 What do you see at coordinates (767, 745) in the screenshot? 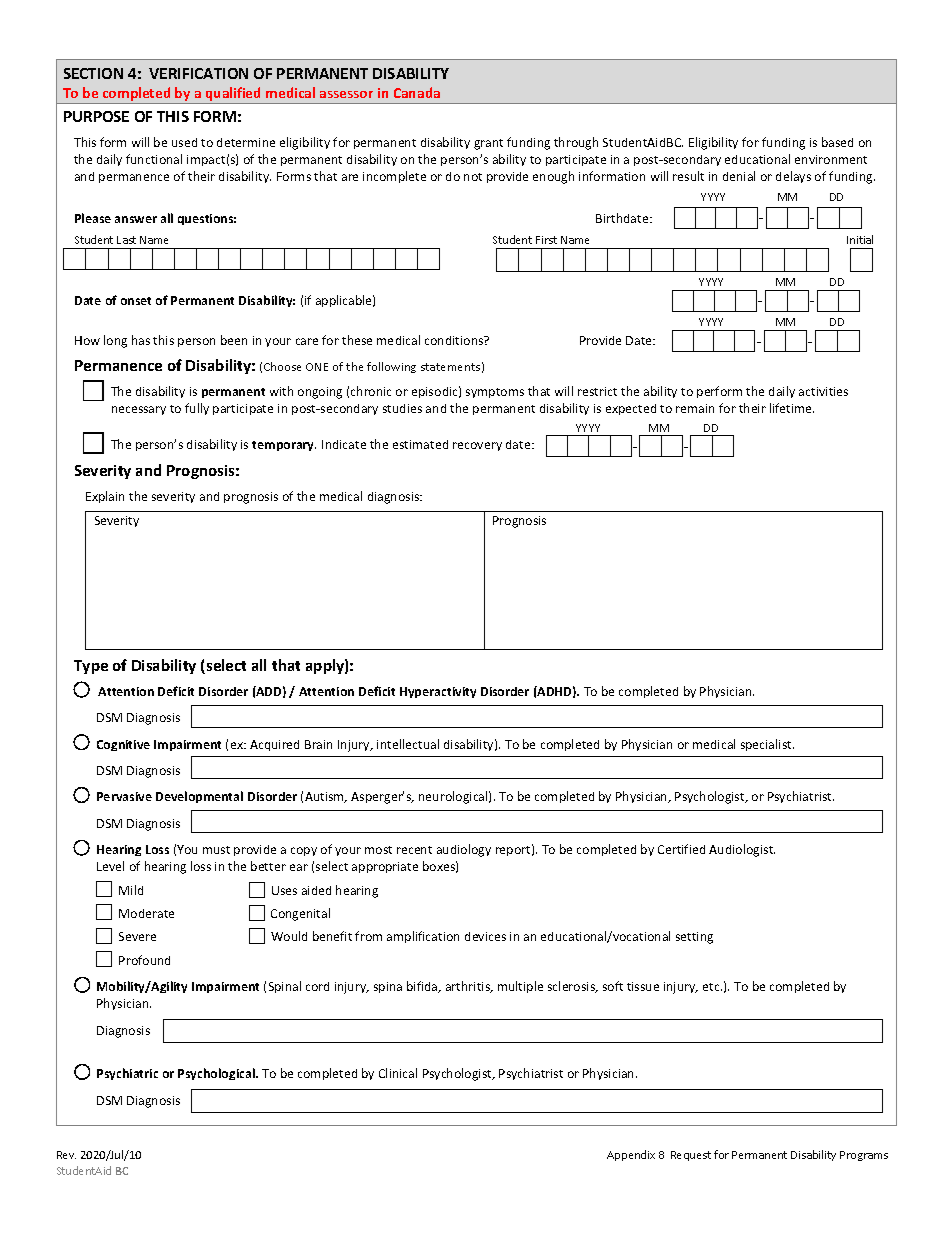
I see `specialist` at bounding box center [767, 745].
